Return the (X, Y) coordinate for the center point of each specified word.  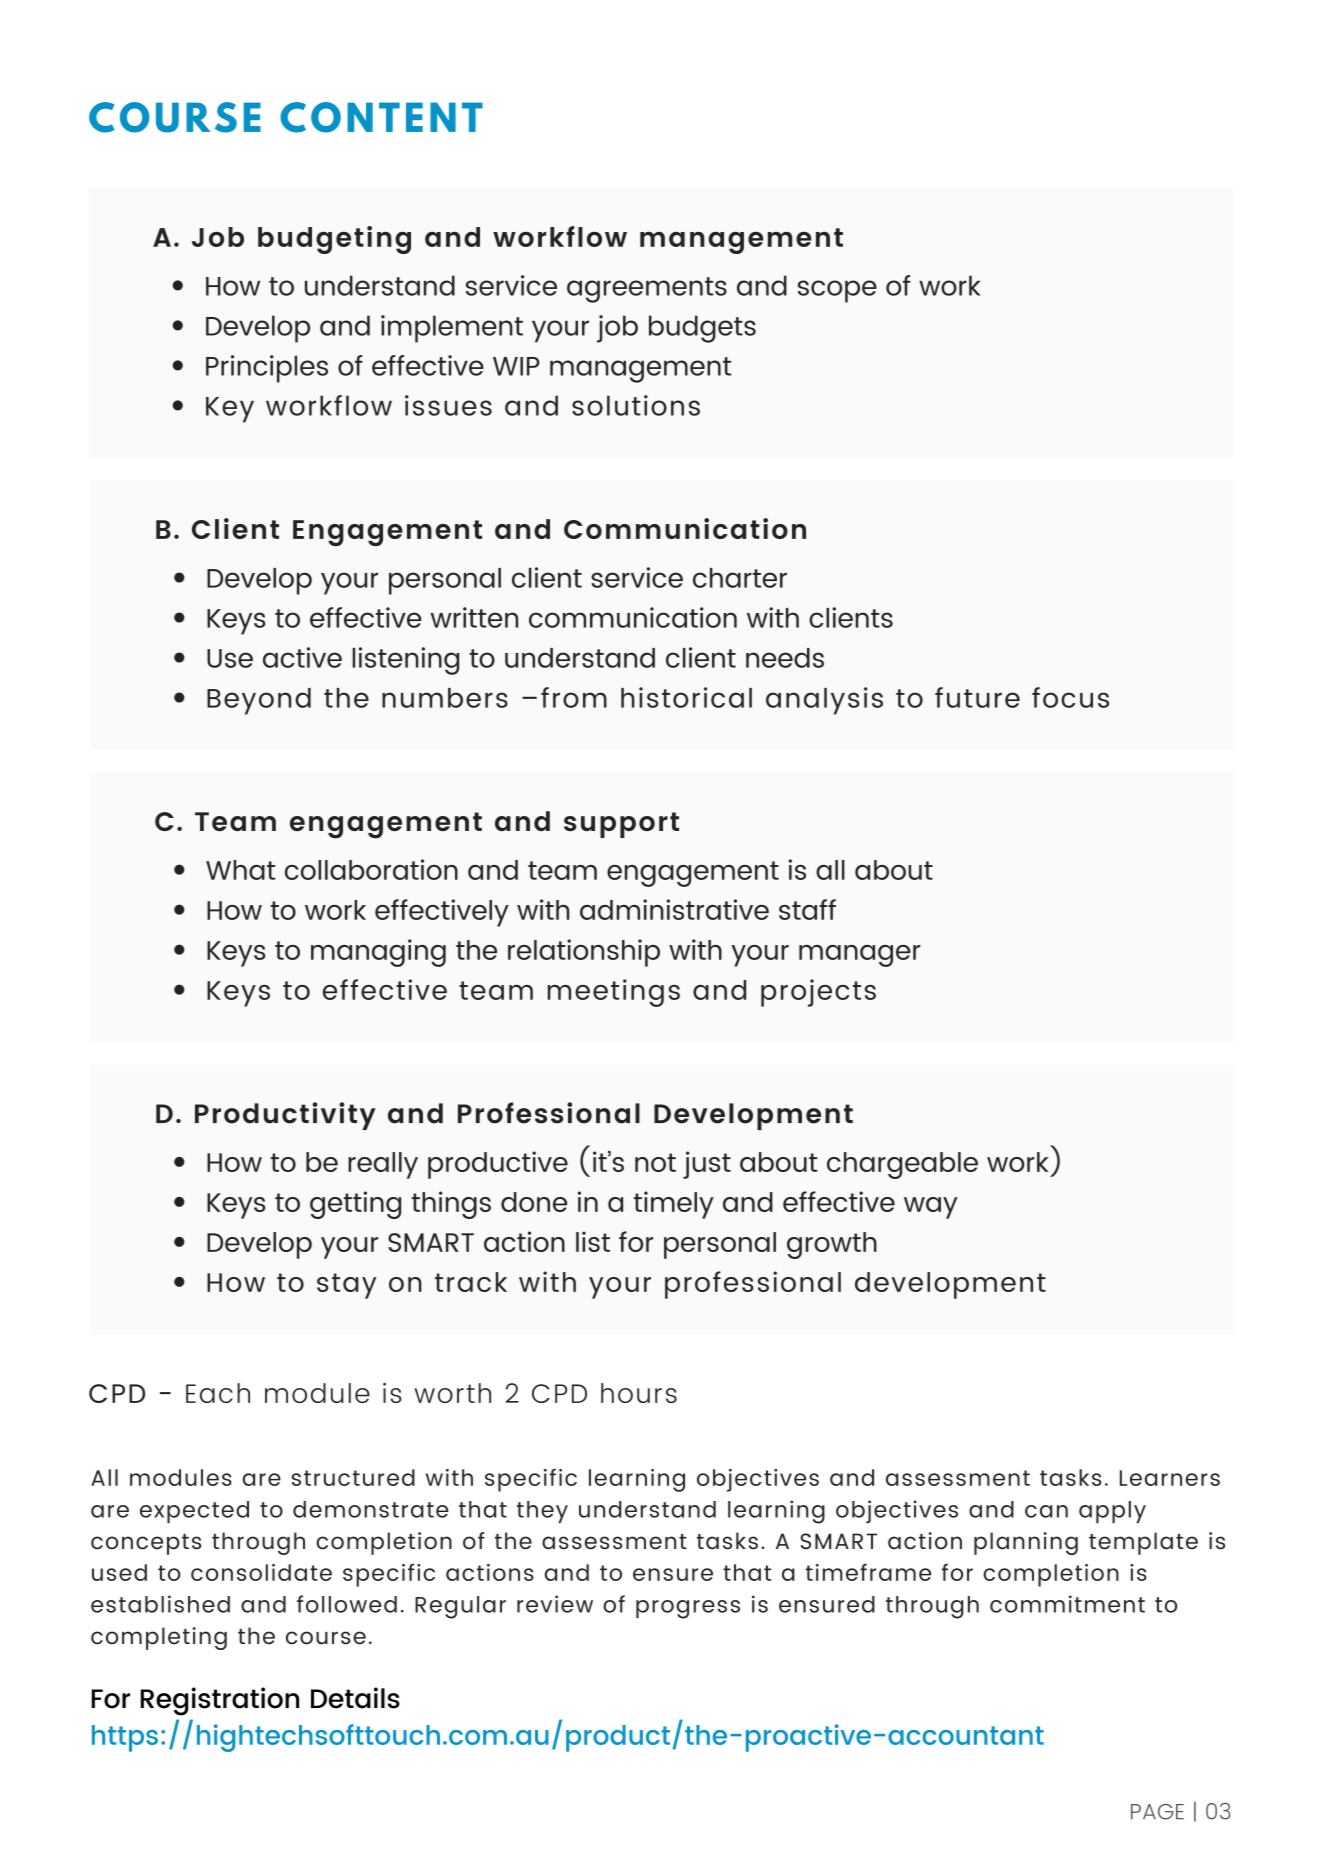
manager (859, 956)
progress (688, 1609)
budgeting (334, 240)
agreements (647, 290)
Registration (220, 1701)
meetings (614, 993)
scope (837, 291)
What (240, 870)
